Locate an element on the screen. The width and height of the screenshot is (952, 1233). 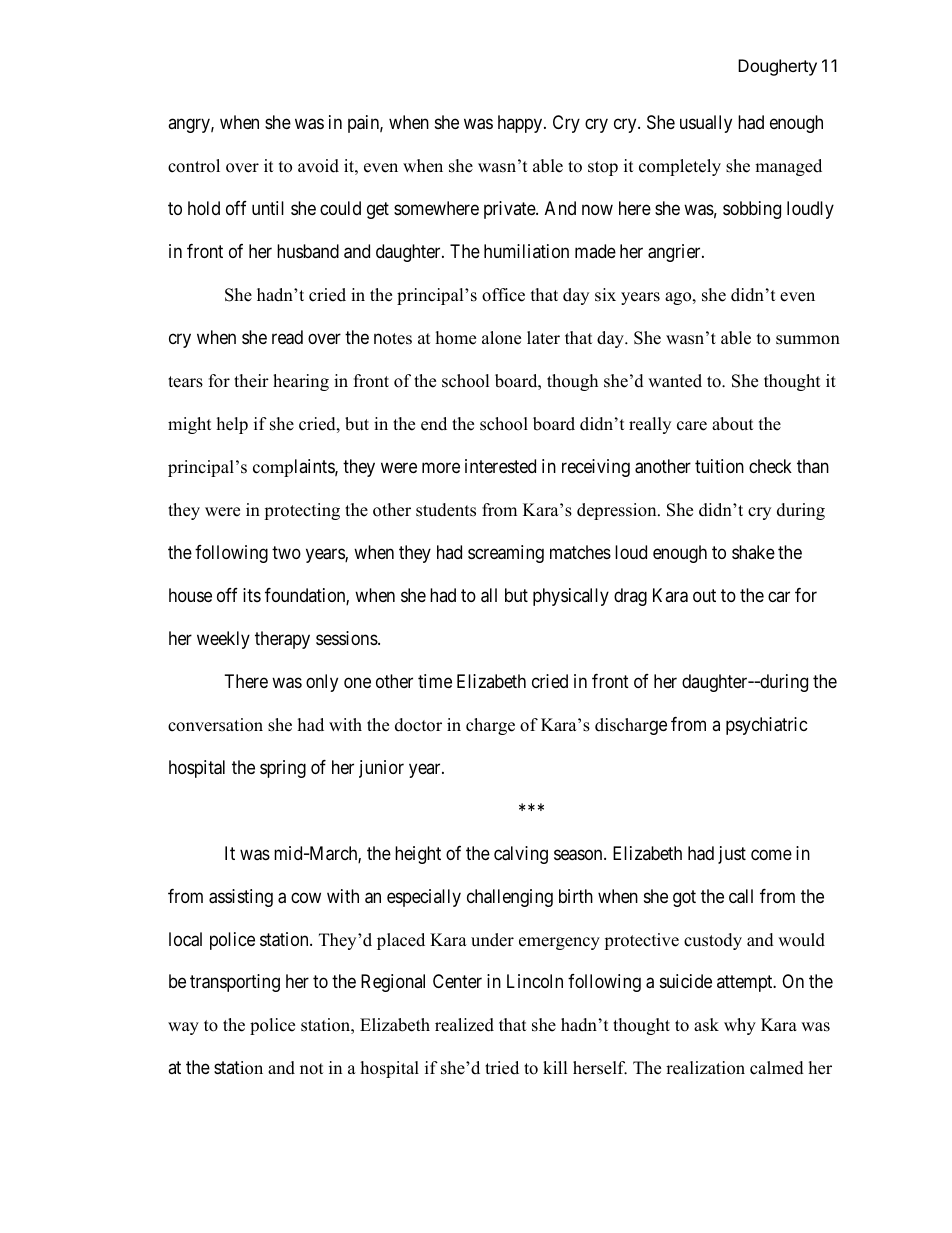
transporting is located at coordinates (235, 983).
